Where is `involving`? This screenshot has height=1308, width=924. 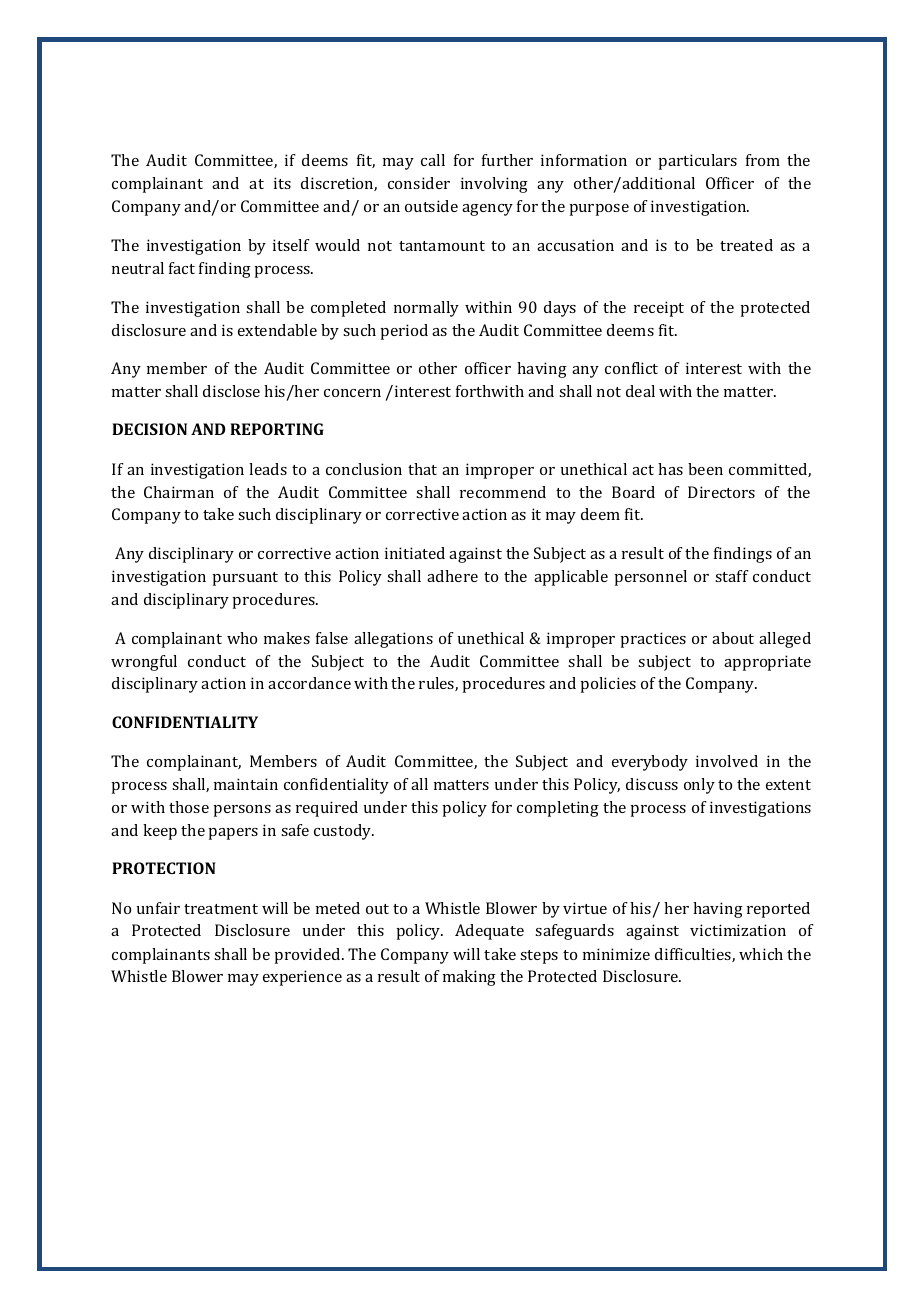 involving is located at coordinates (494, 185).
